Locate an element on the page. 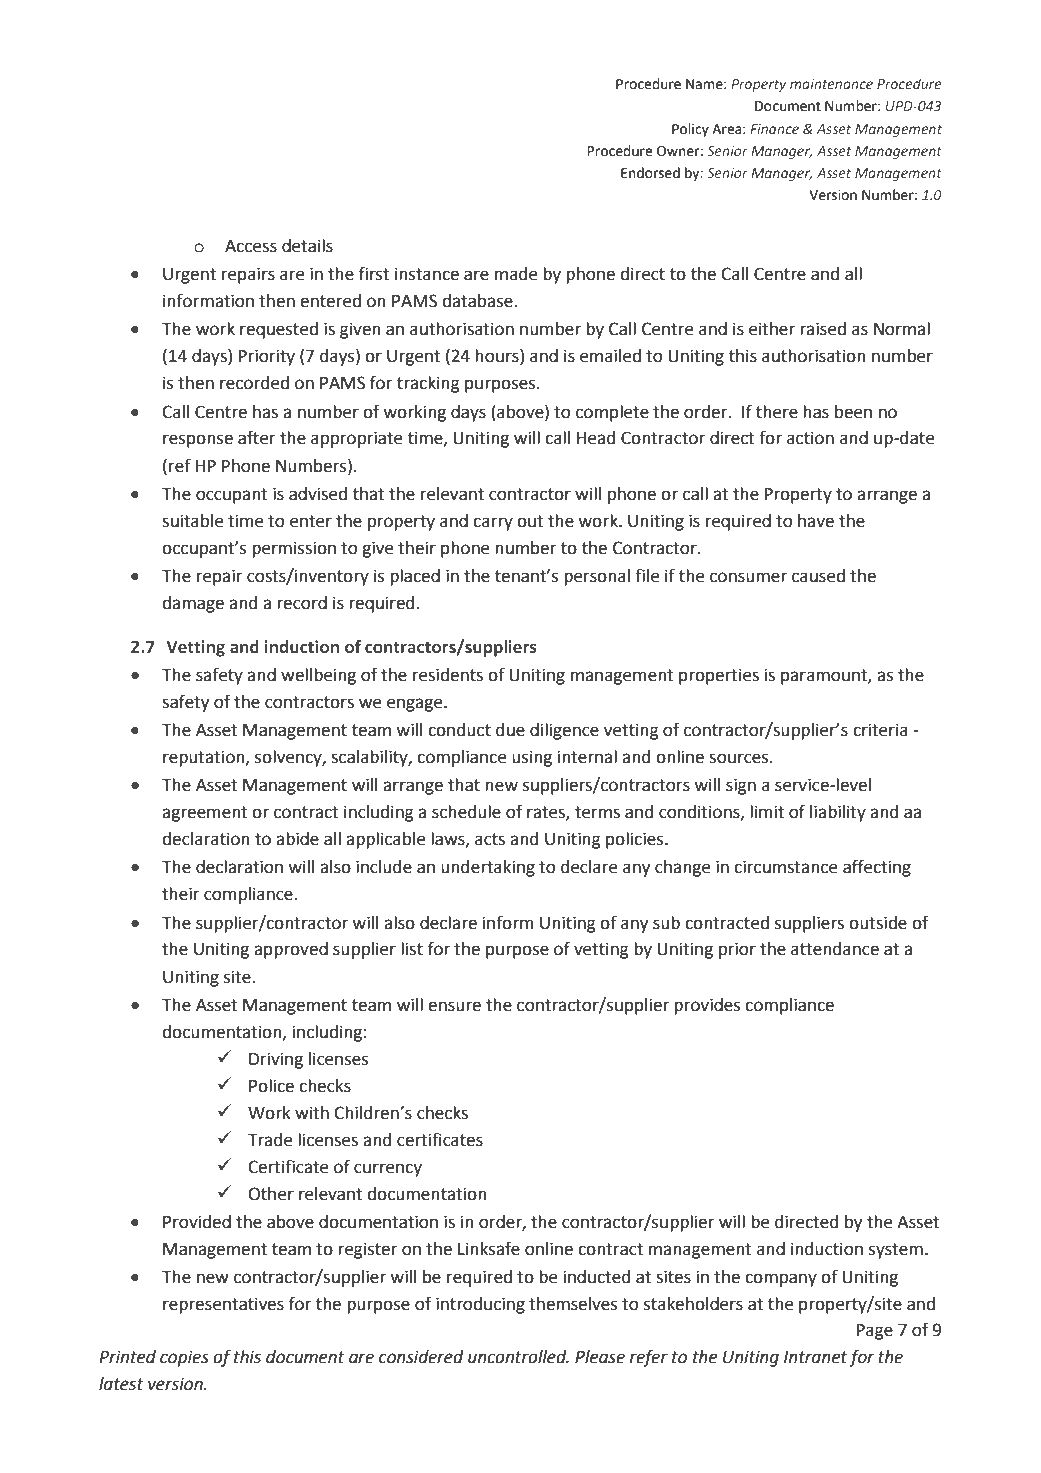  Access is located at coordinates (251, 246).
